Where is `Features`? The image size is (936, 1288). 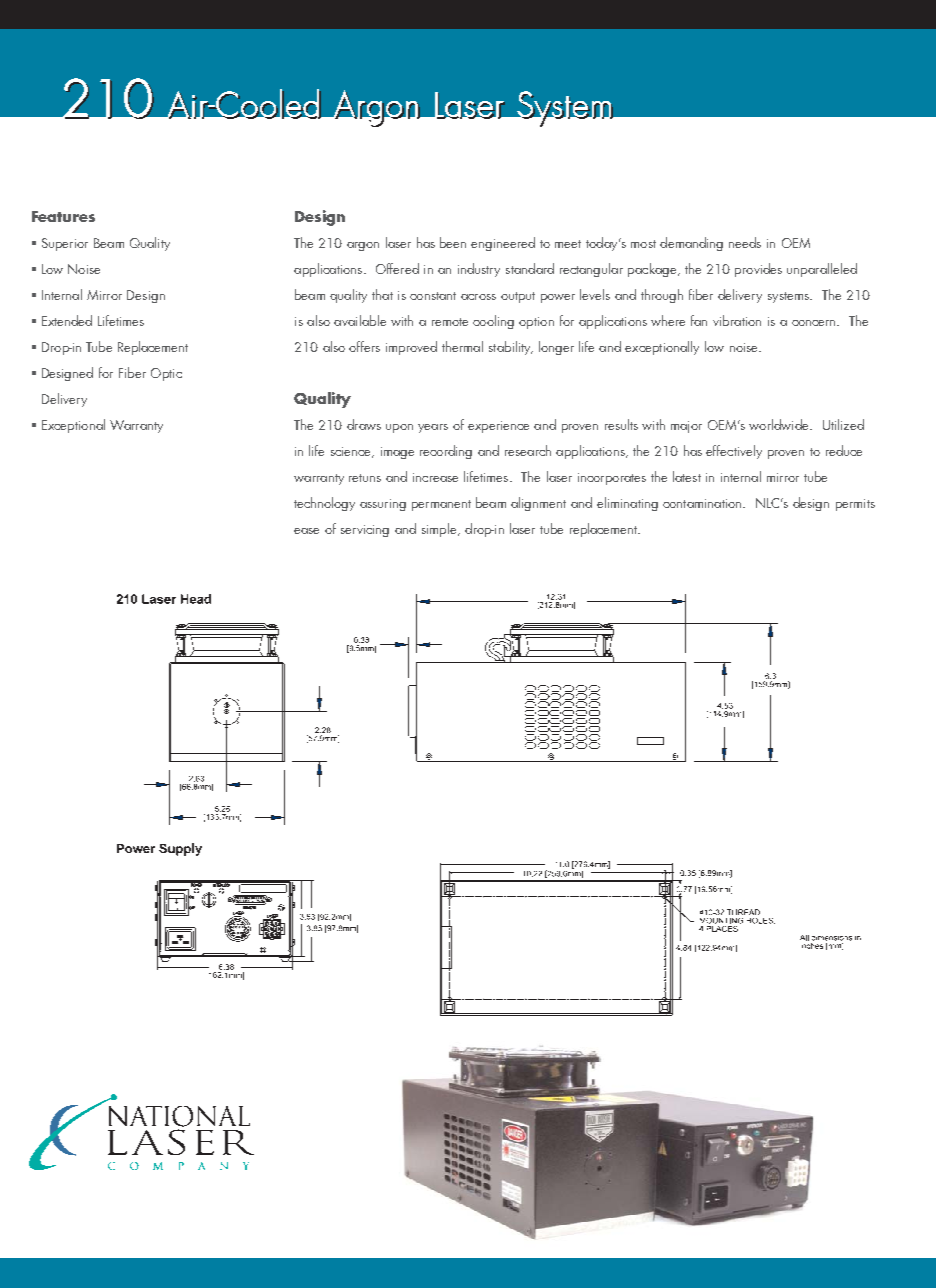 Features is located at coordinates (63, 216).
